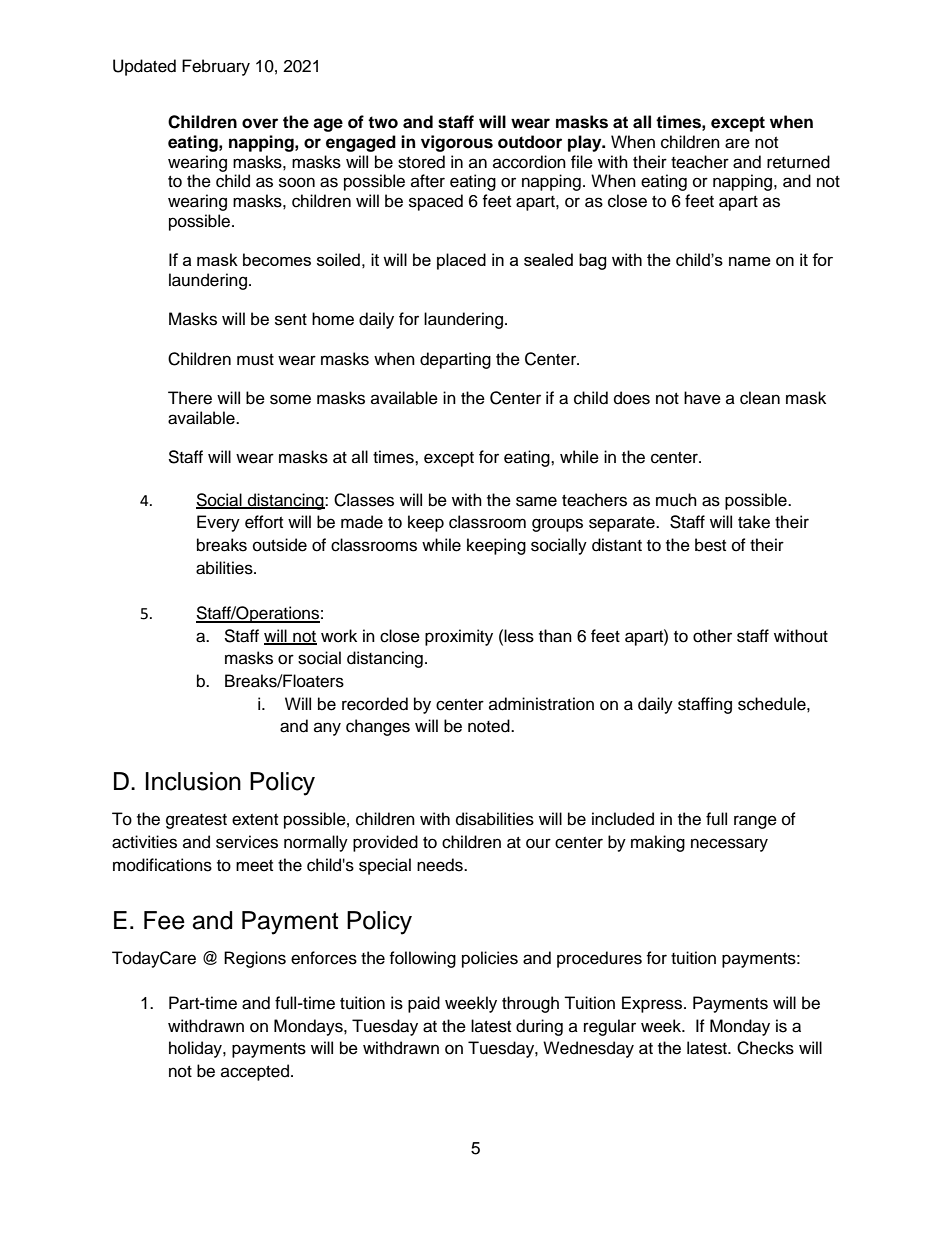 This image has height=1233, width=952. I want to click on proximity, so click(459, 637).
